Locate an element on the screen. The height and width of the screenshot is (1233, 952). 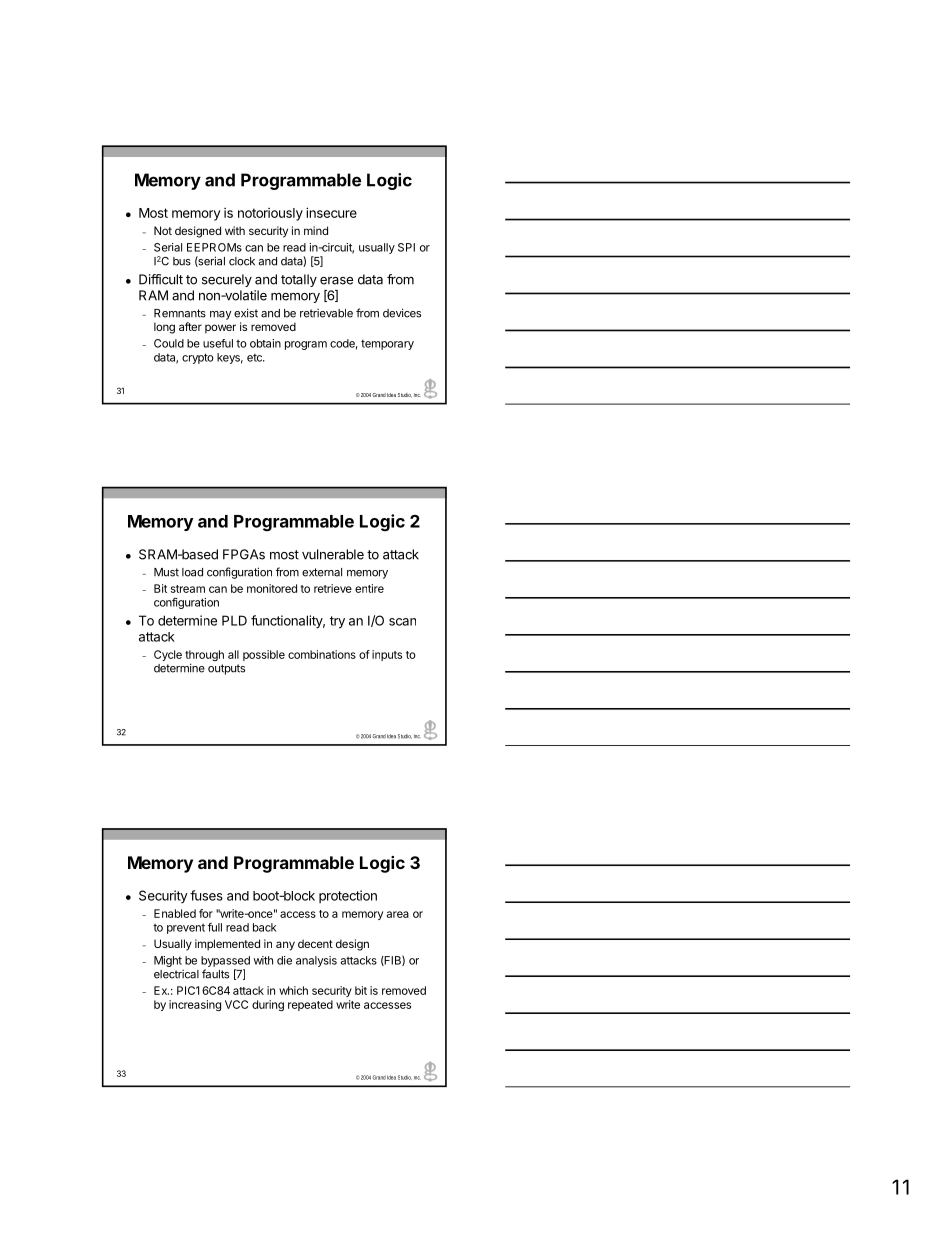
vulnerable is located at coordinates (333, 554).
